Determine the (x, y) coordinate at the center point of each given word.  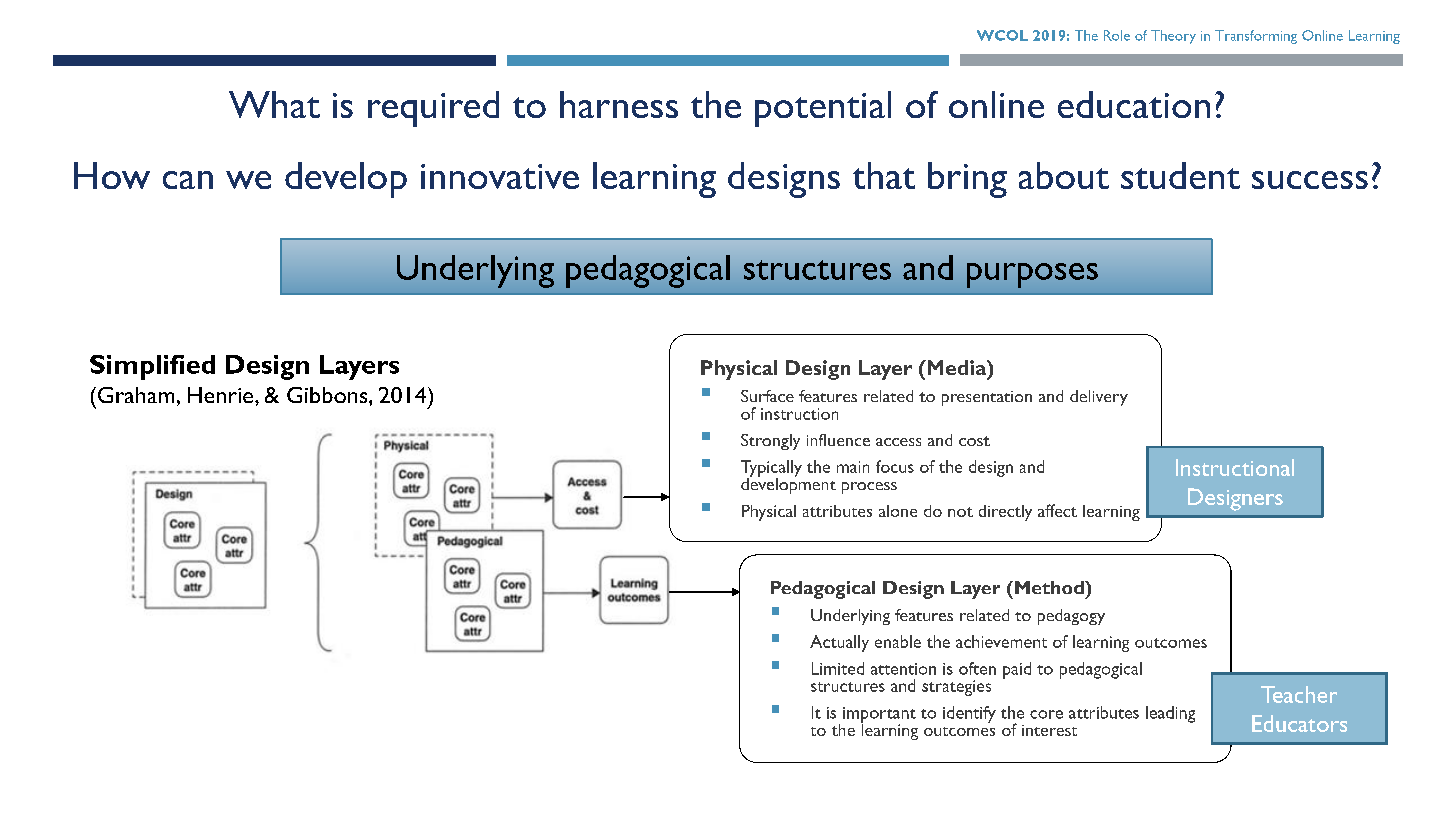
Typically (771, 469)
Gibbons (328, 395)
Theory (1173, 37)
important (879, 716)
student (1180, 175)
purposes (1032, 275)
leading (1170, 714)
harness (619, 104)
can (188, 180)
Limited (838, 668)
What (274, 104)
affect (1057, 510)
